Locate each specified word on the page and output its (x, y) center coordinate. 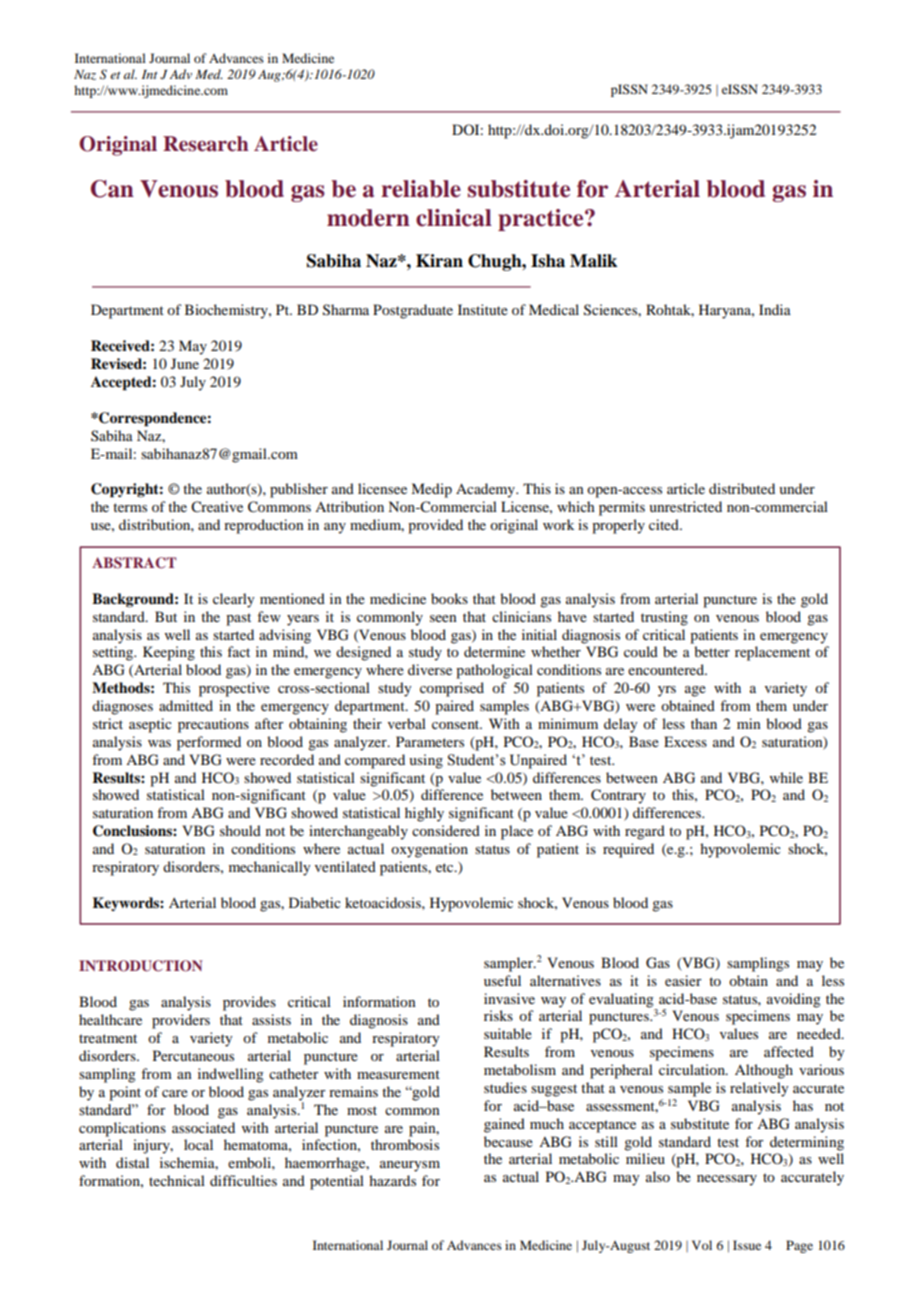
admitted (186, 705)
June (185, 363)
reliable (421, 189)
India (775, 309)
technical (177, 1180)
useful (502, 980)
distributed (742, 488)
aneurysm (410, 1166)
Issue (747, 1245)
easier (683, 980)
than (704, 723)
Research (206, 144)
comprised (452, 689)
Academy (486, 490)
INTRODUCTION (140, 966)
